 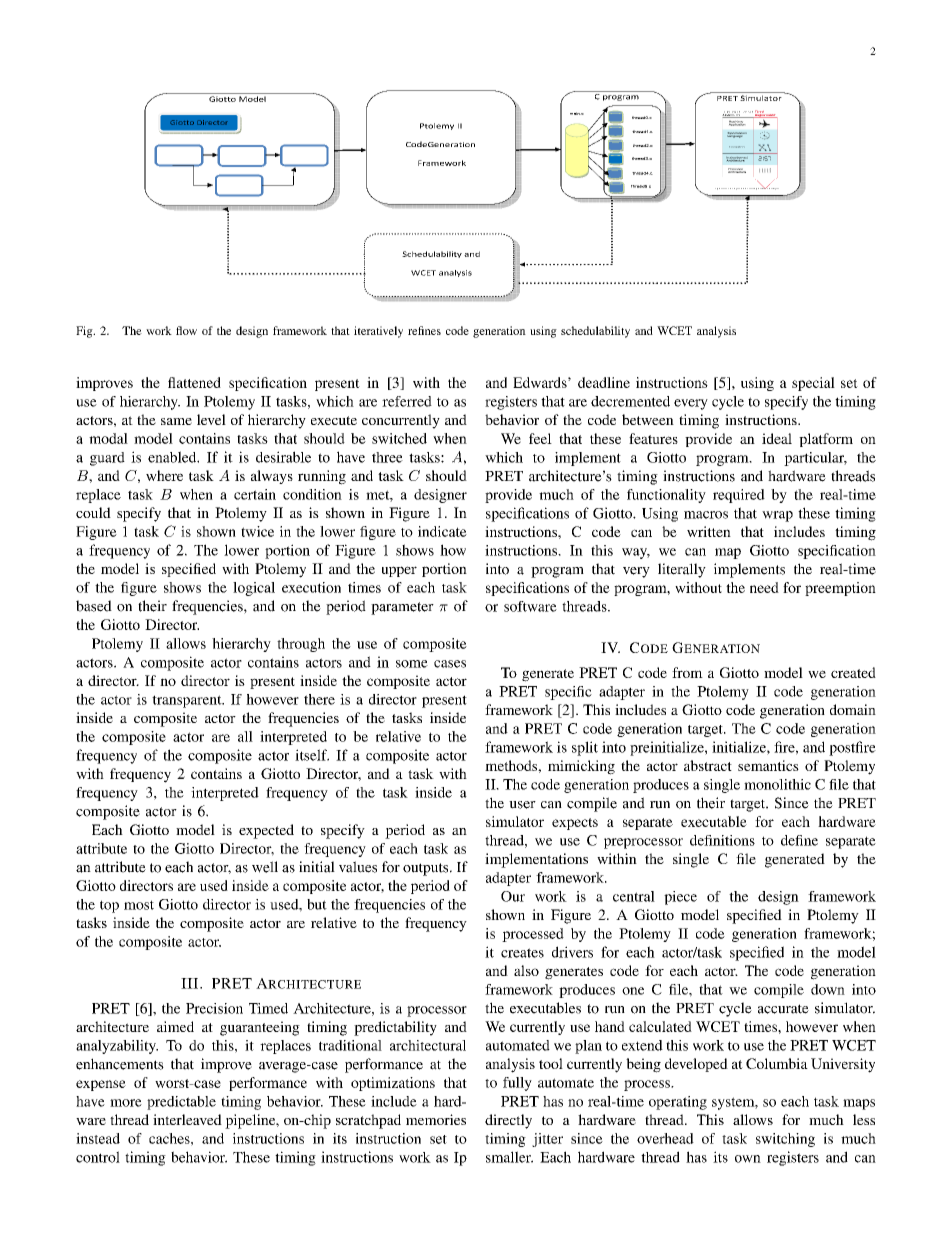 What do you see at coordinates (424, 330) in the page?
I see `refines` at bounding box center [424, 330].
